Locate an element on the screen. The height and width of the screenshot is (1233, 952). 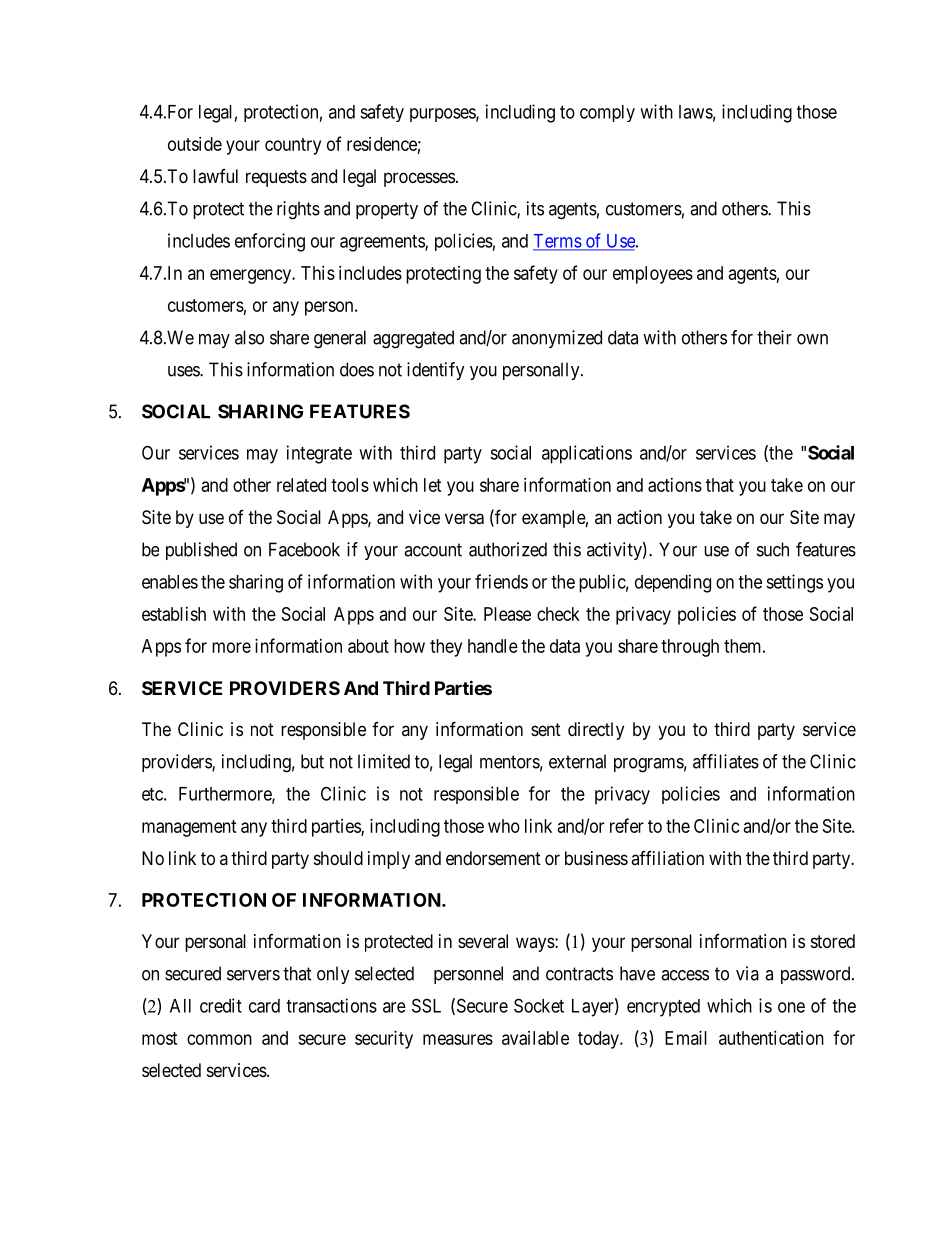
credit is located at coordinates (221, 1005).
